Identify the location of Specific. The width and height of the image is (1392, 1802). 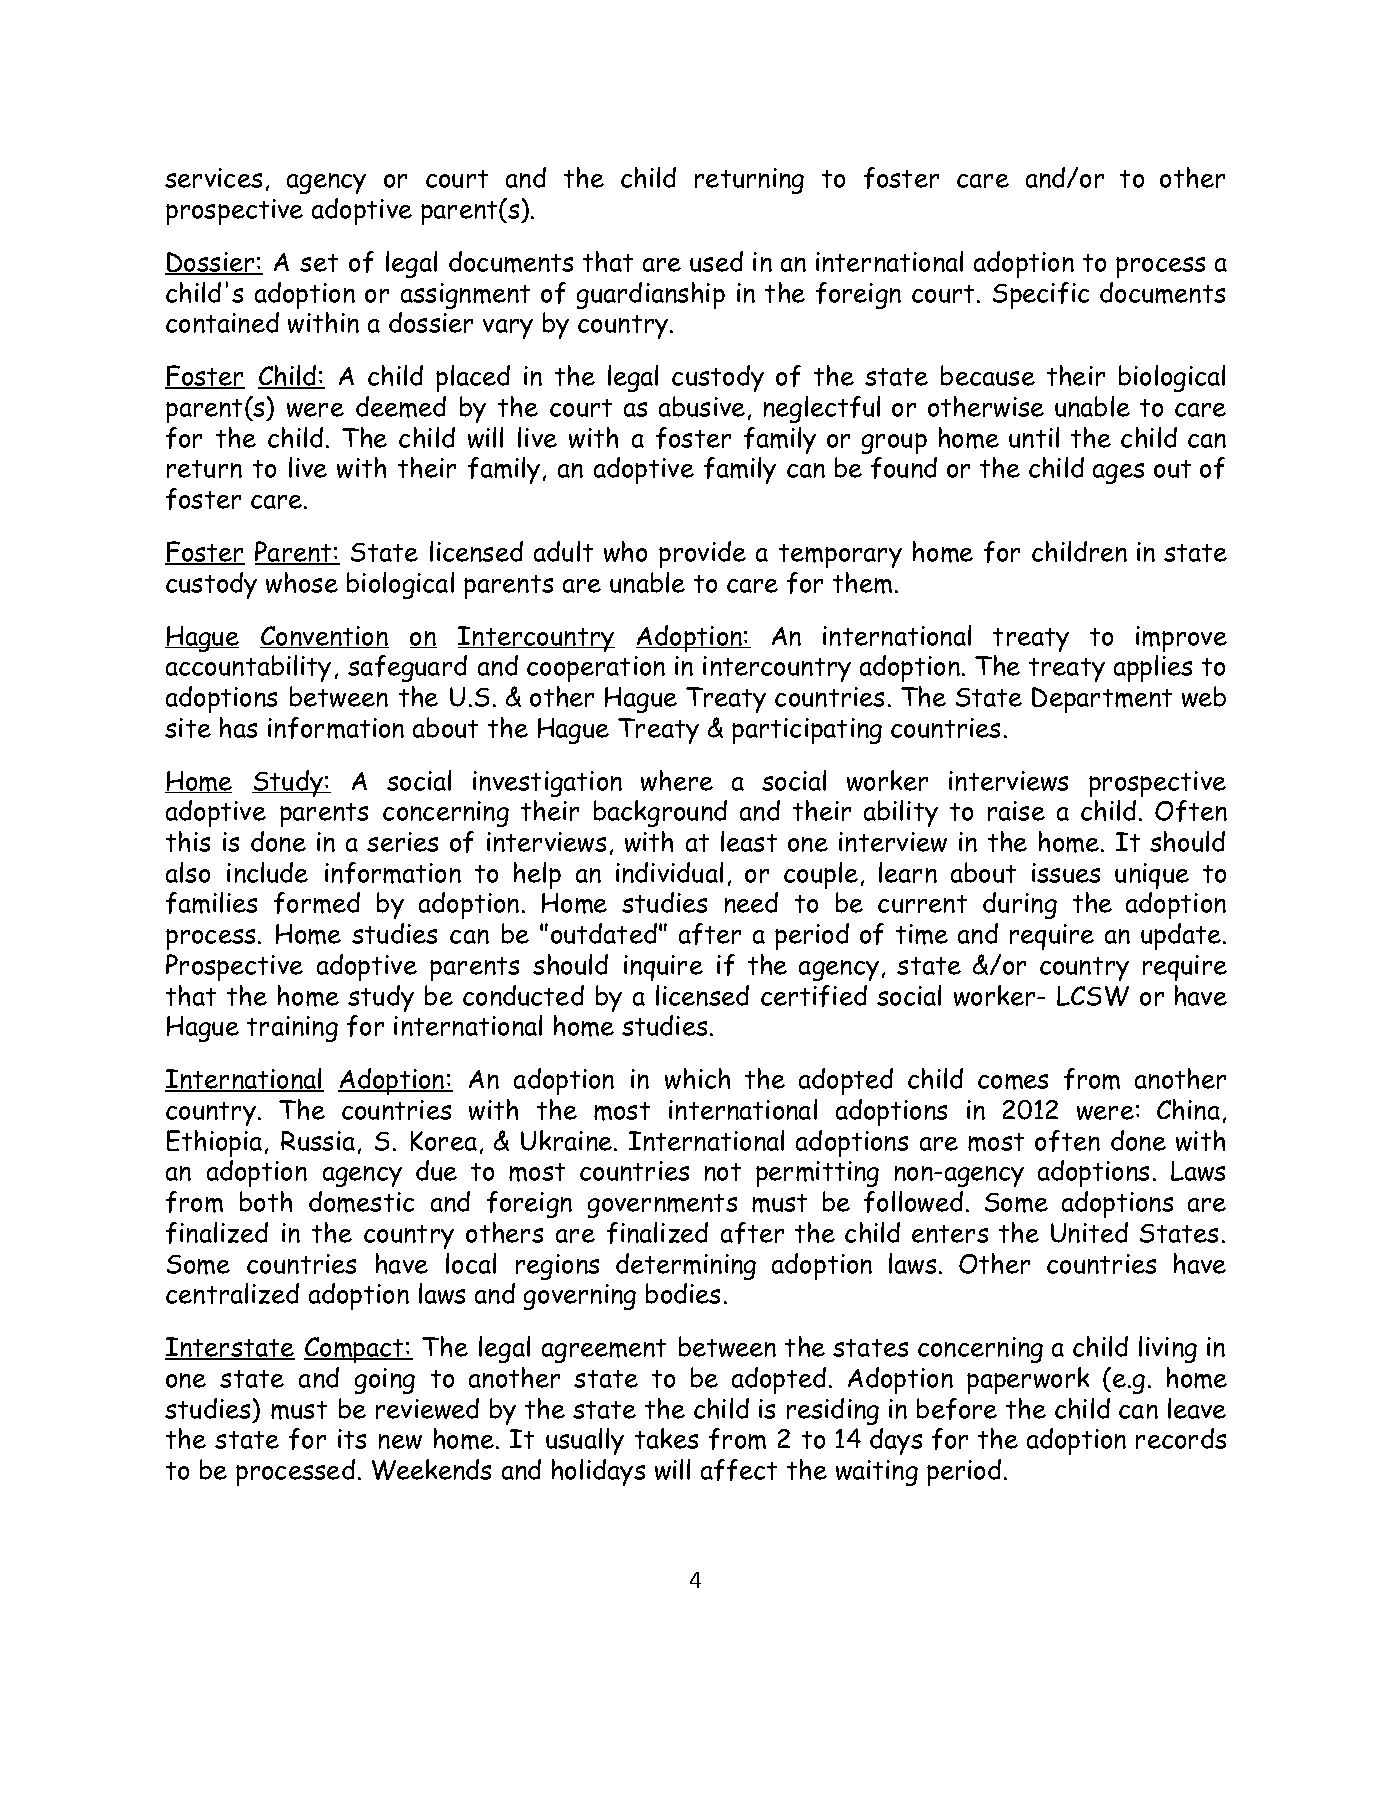
(1041, 295).
